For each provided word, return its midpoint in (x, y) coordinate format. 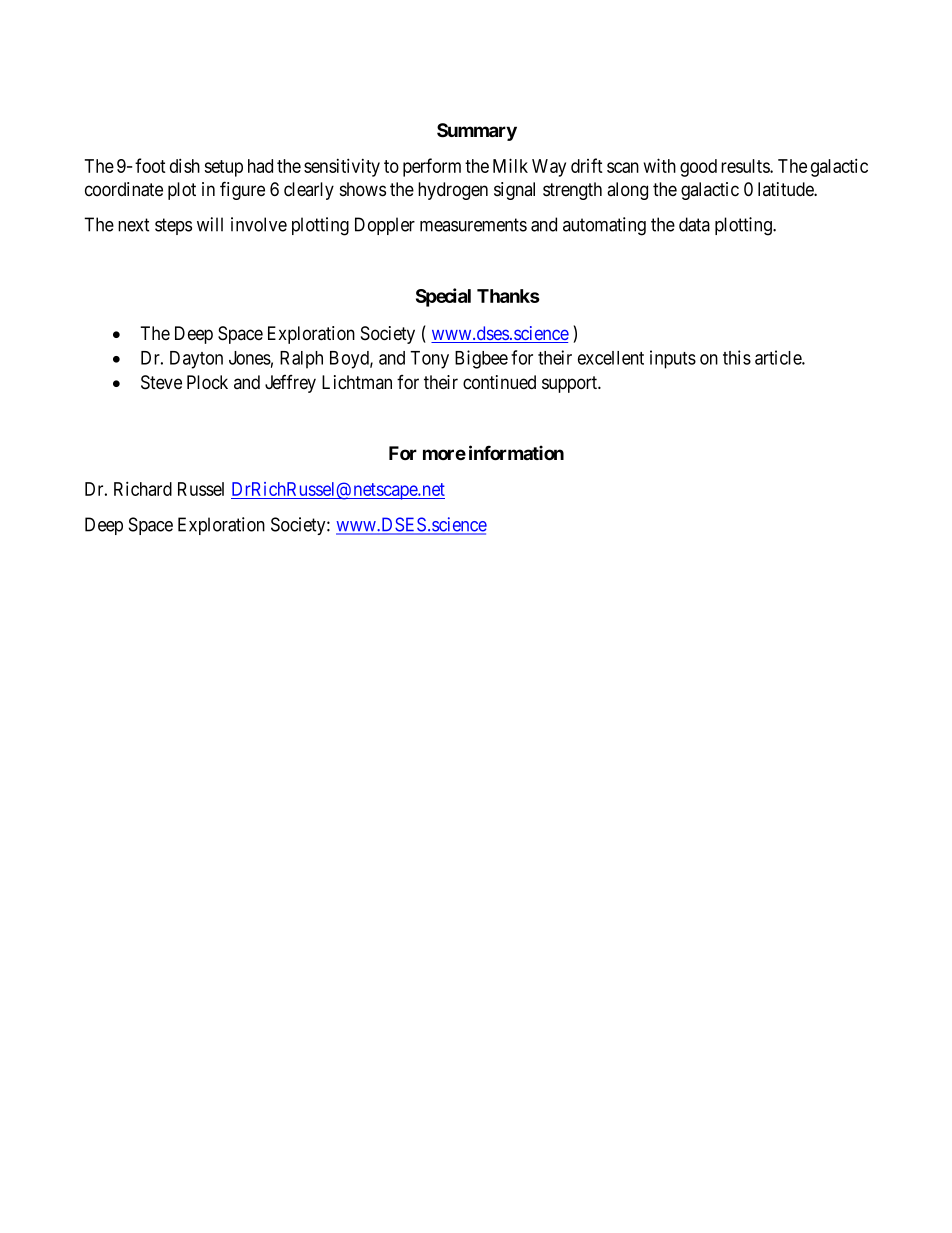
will (210, 224)
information (516, 452)
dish (185, 165)
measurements (473, 225)
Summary (477, 132)
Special (443, 297)
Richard (143, 488)
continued (499, 382)
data (694, 224)
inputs (673, 359)
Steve (161, 382)
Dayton (196, 360)
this (737, 357)
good (698, 168)
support (571, 384)
